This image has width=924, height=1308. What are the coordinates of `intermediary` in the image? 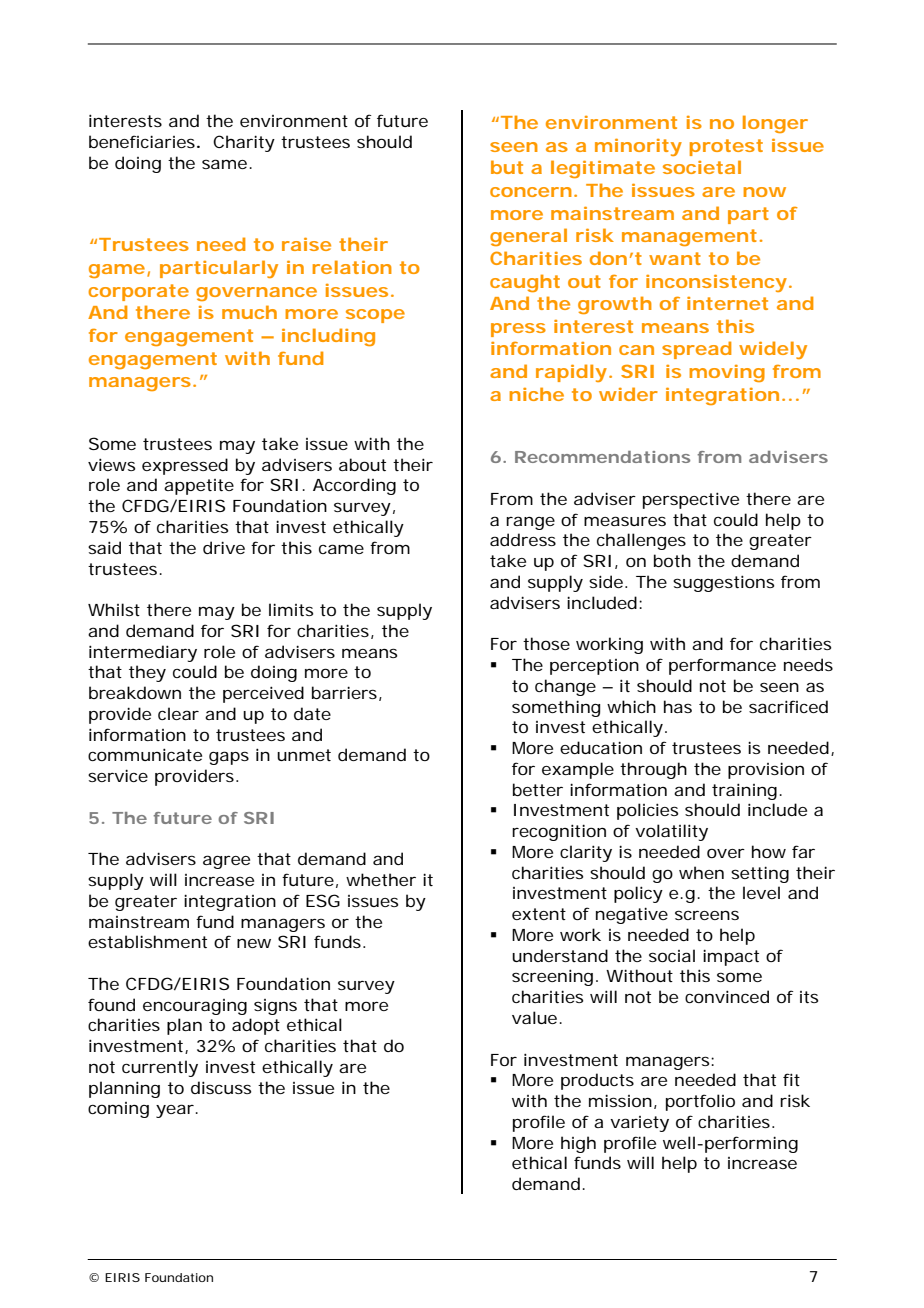 It's located at (143, 653).
